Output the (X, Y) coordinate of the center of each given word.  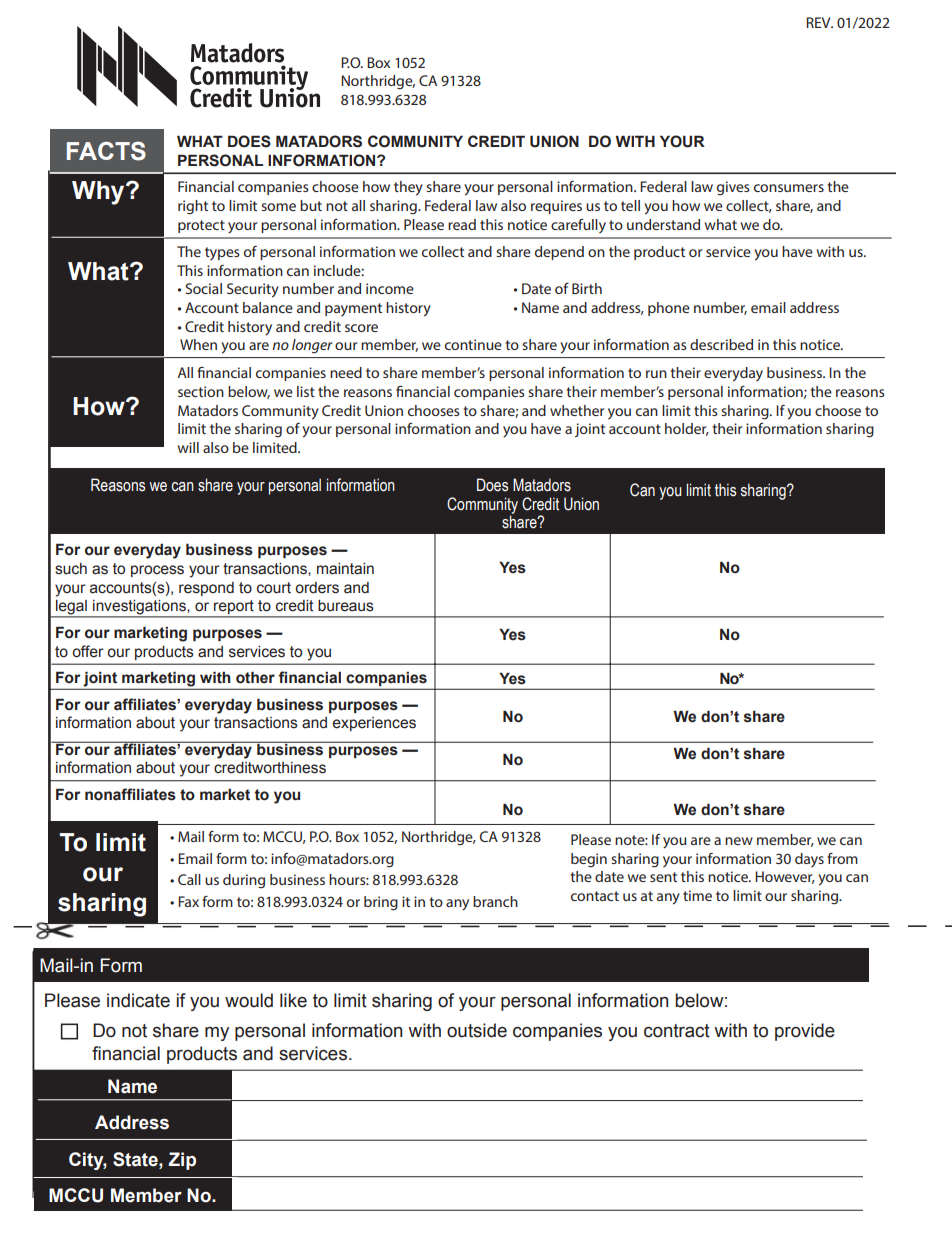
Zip (182, 1161)
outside (477, 1030)
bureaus (346, 606)
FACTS (106, 151)
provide (805, 1032)
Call (189, 879)
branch (495, 901)
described (721, 344)
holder (687, 429)
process (157, 571)
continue (473, 344)
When (198, 344)
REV (819, 22)
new (739, 841)
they (408, 188)
